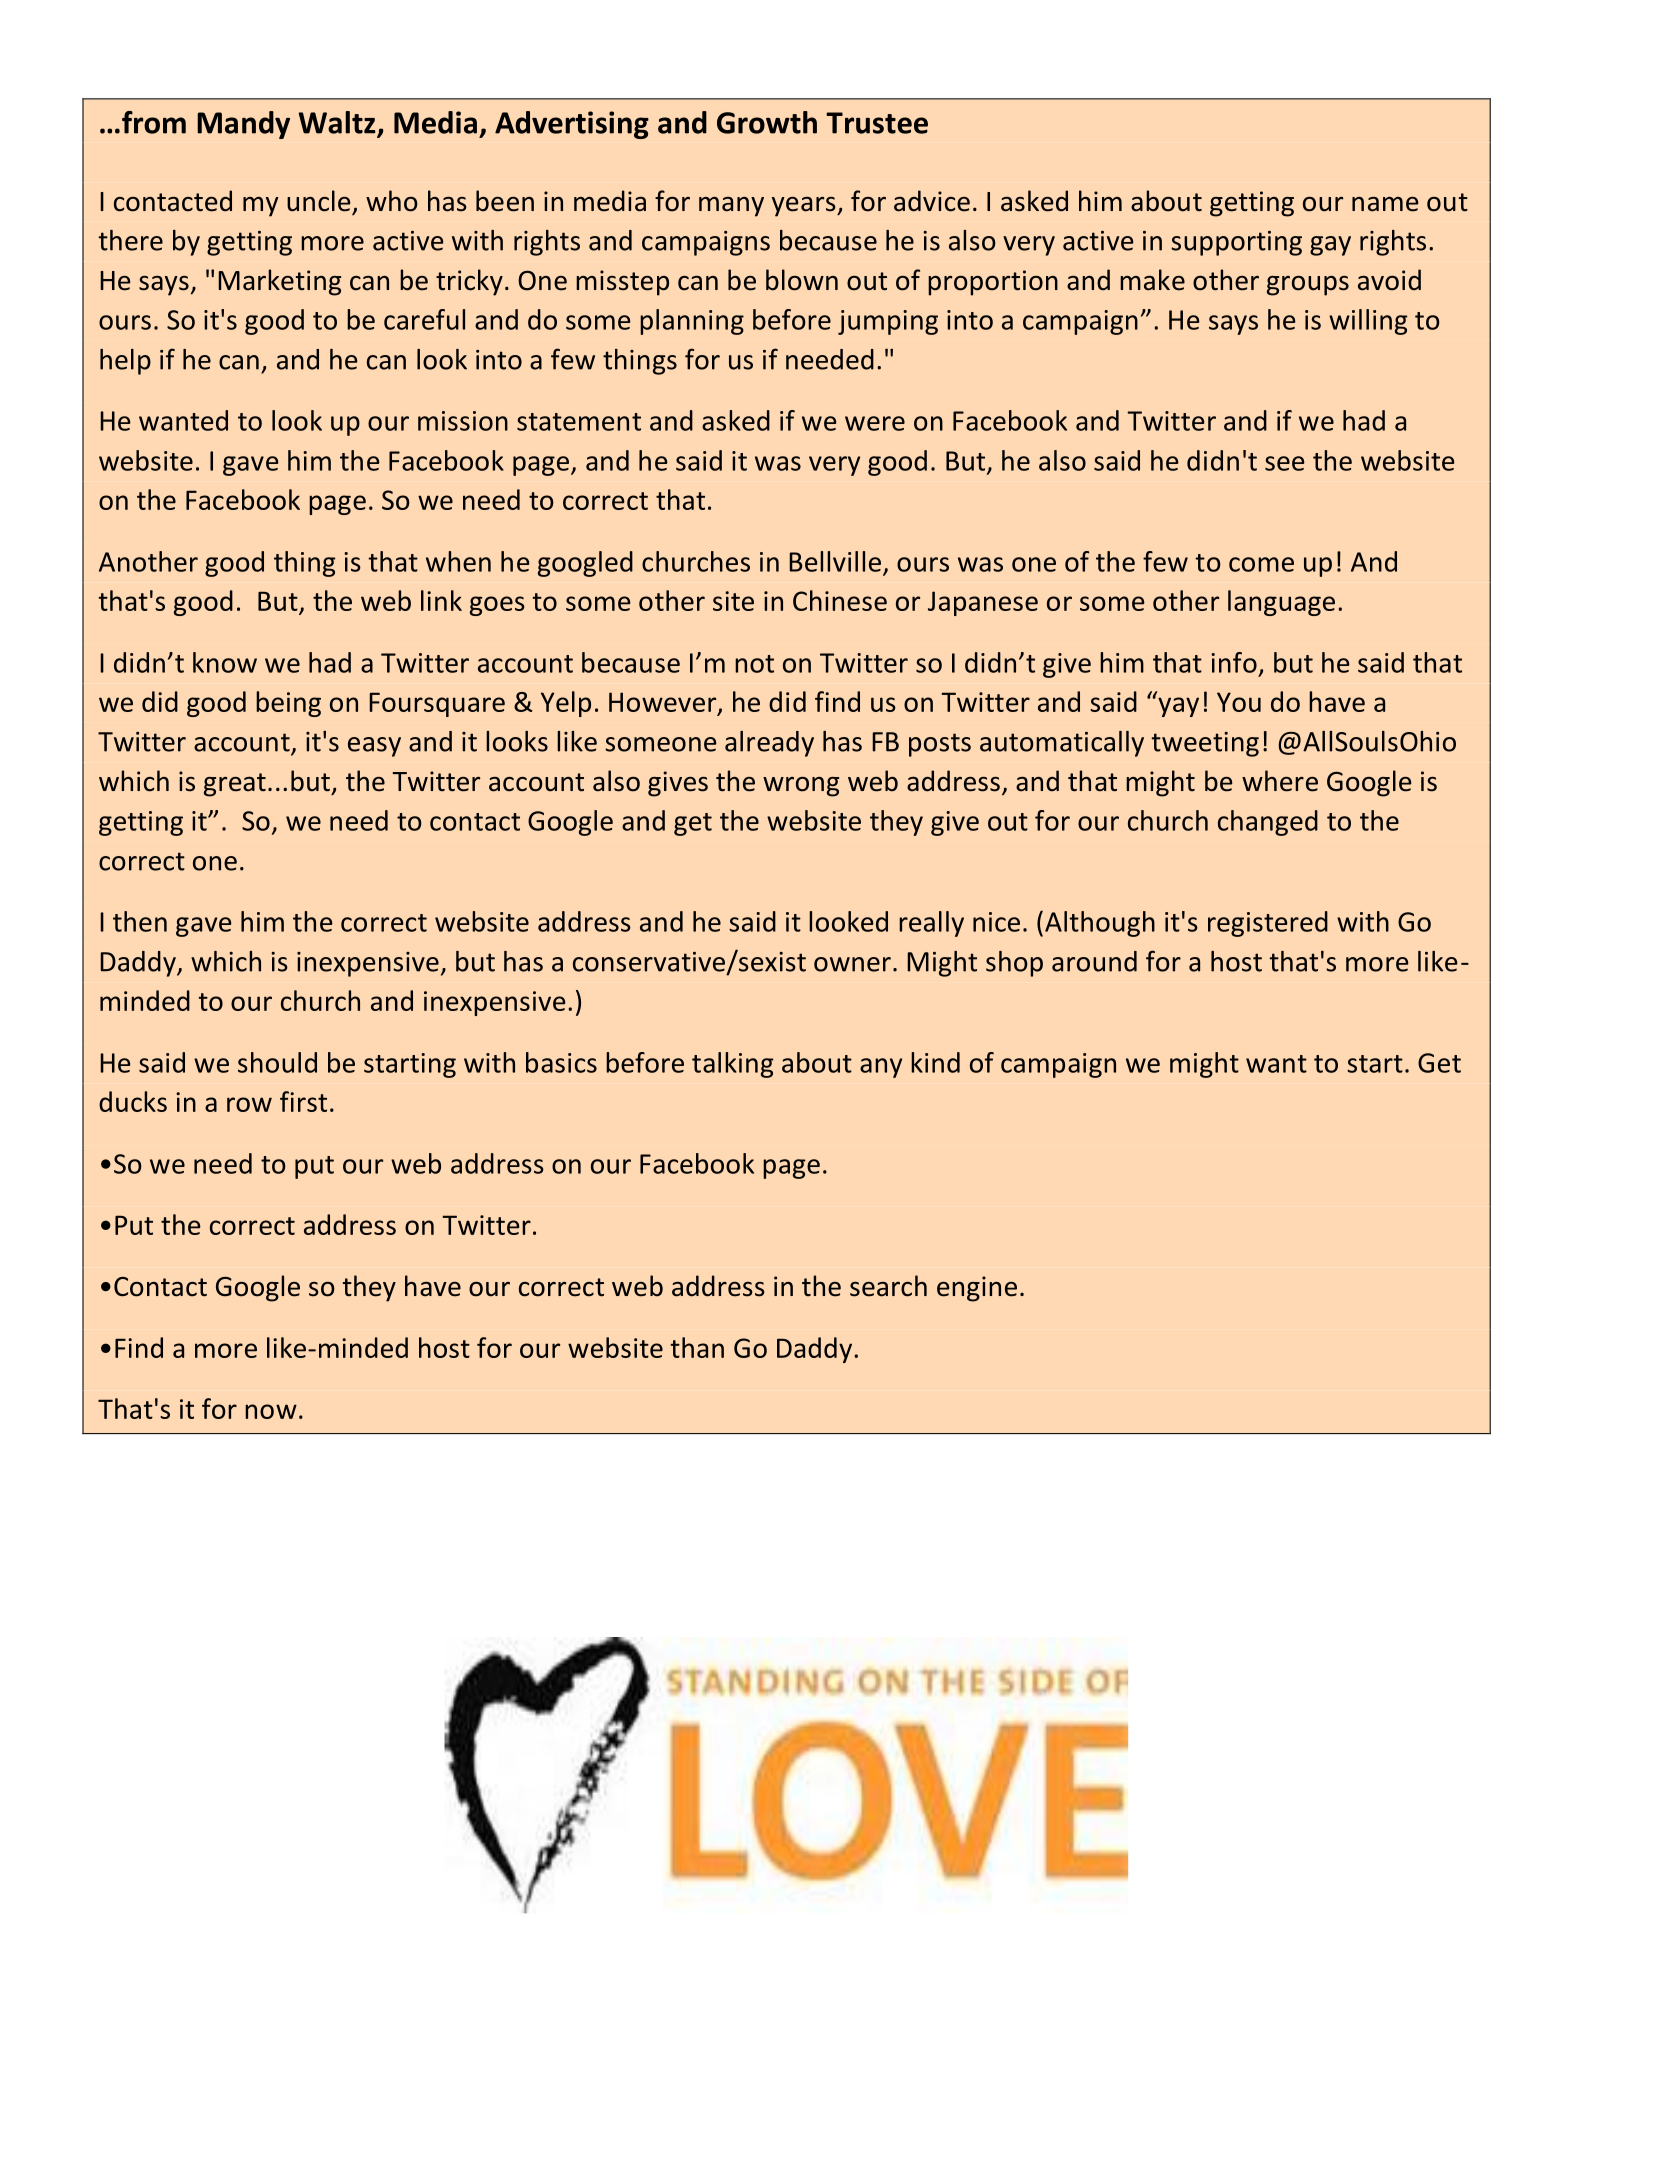 Image resolution: width=1671 pixels, height=2163 pixels. I want to click on talking, so click(733, 1065).
